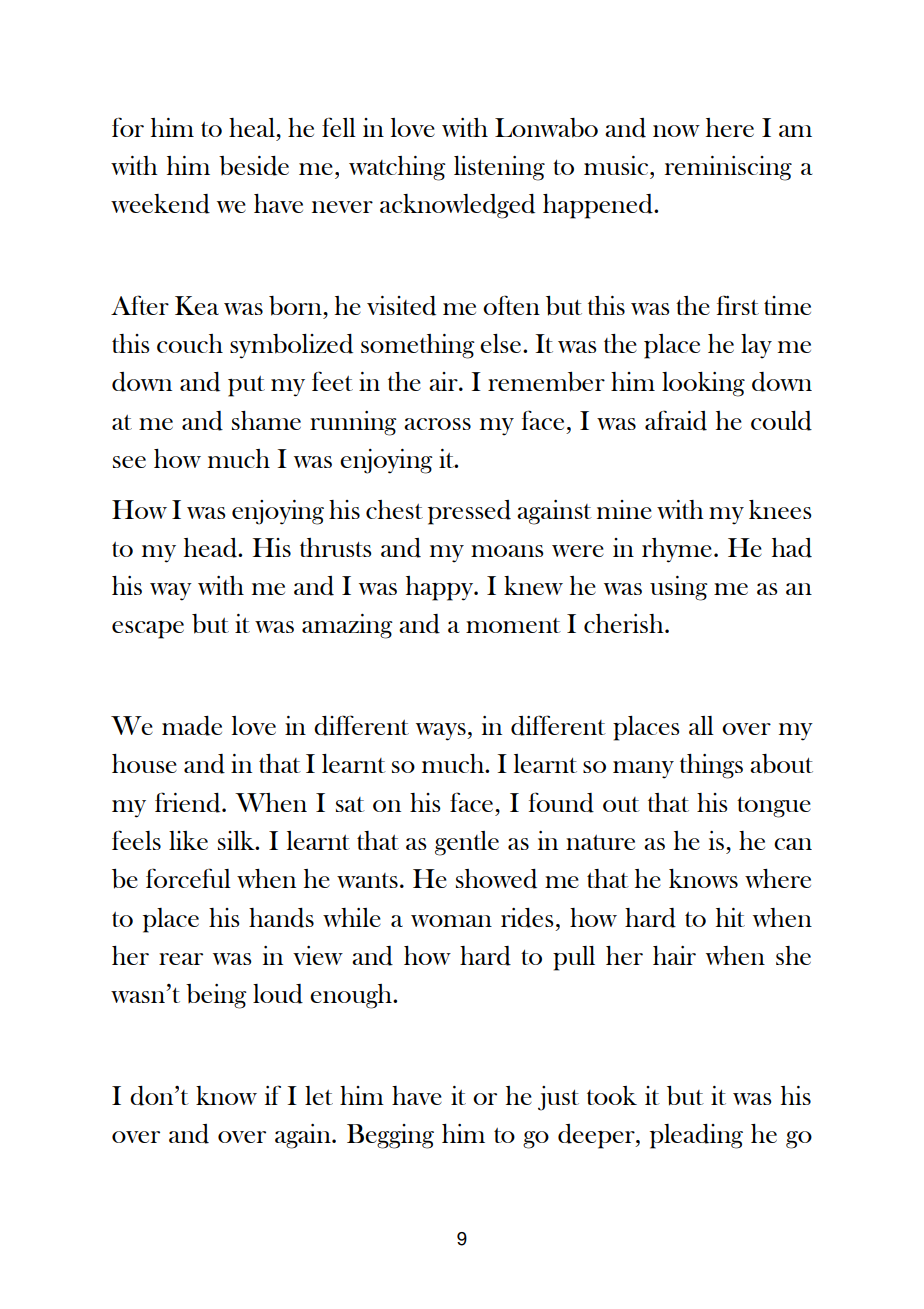 The height and width of the page is (1309, 924). I want to click on pressed, so click(469, 512).
